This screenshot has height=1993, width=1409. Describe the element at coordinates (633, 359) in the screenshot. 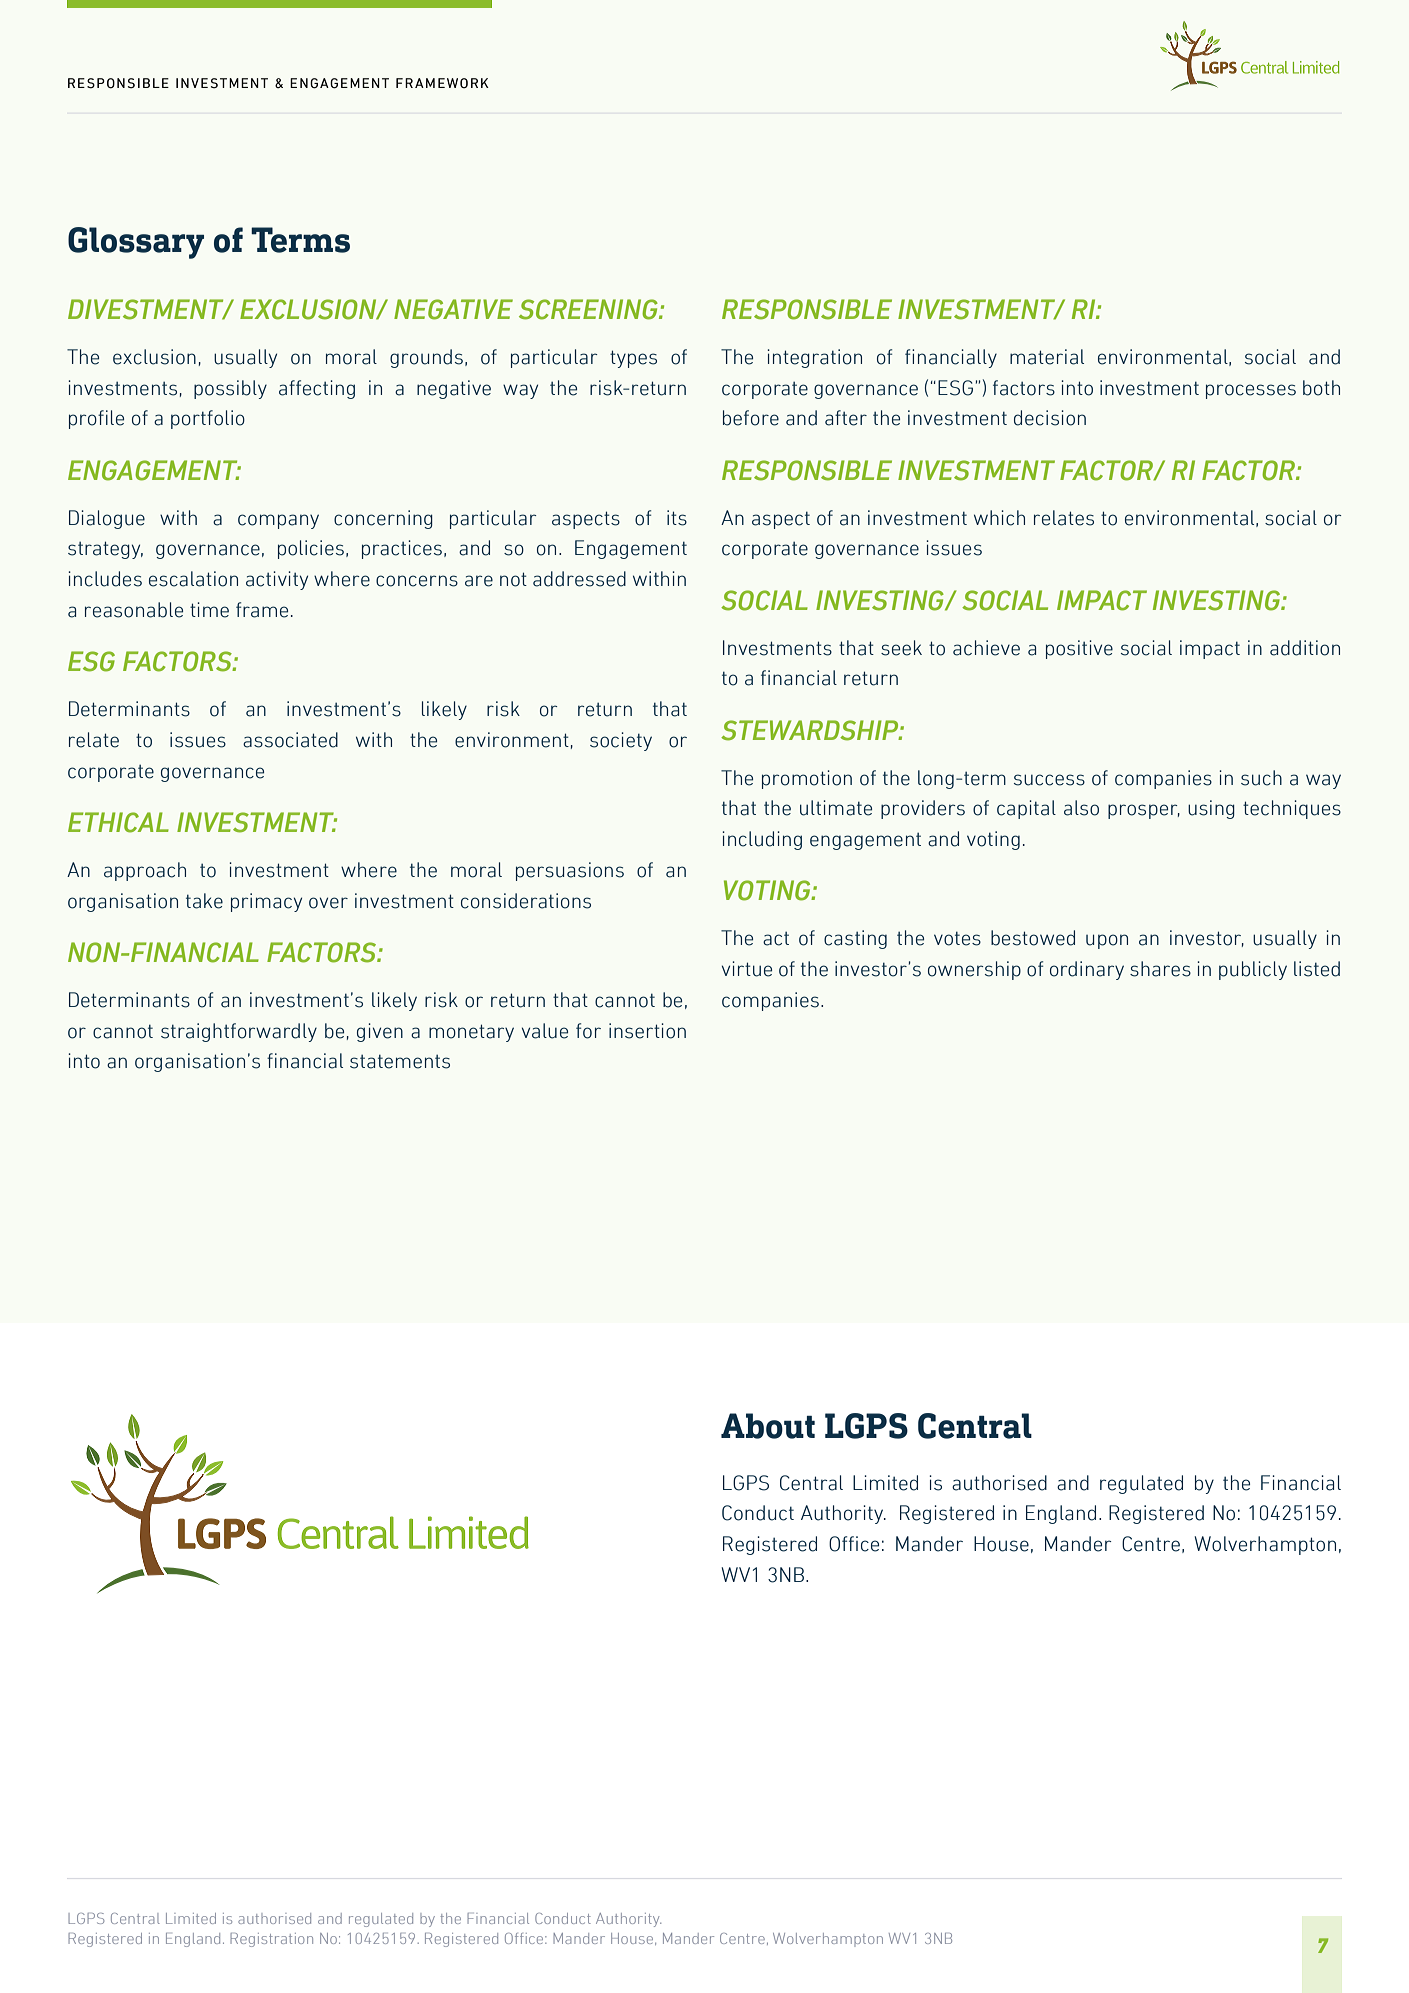

I see `types` at that location.
